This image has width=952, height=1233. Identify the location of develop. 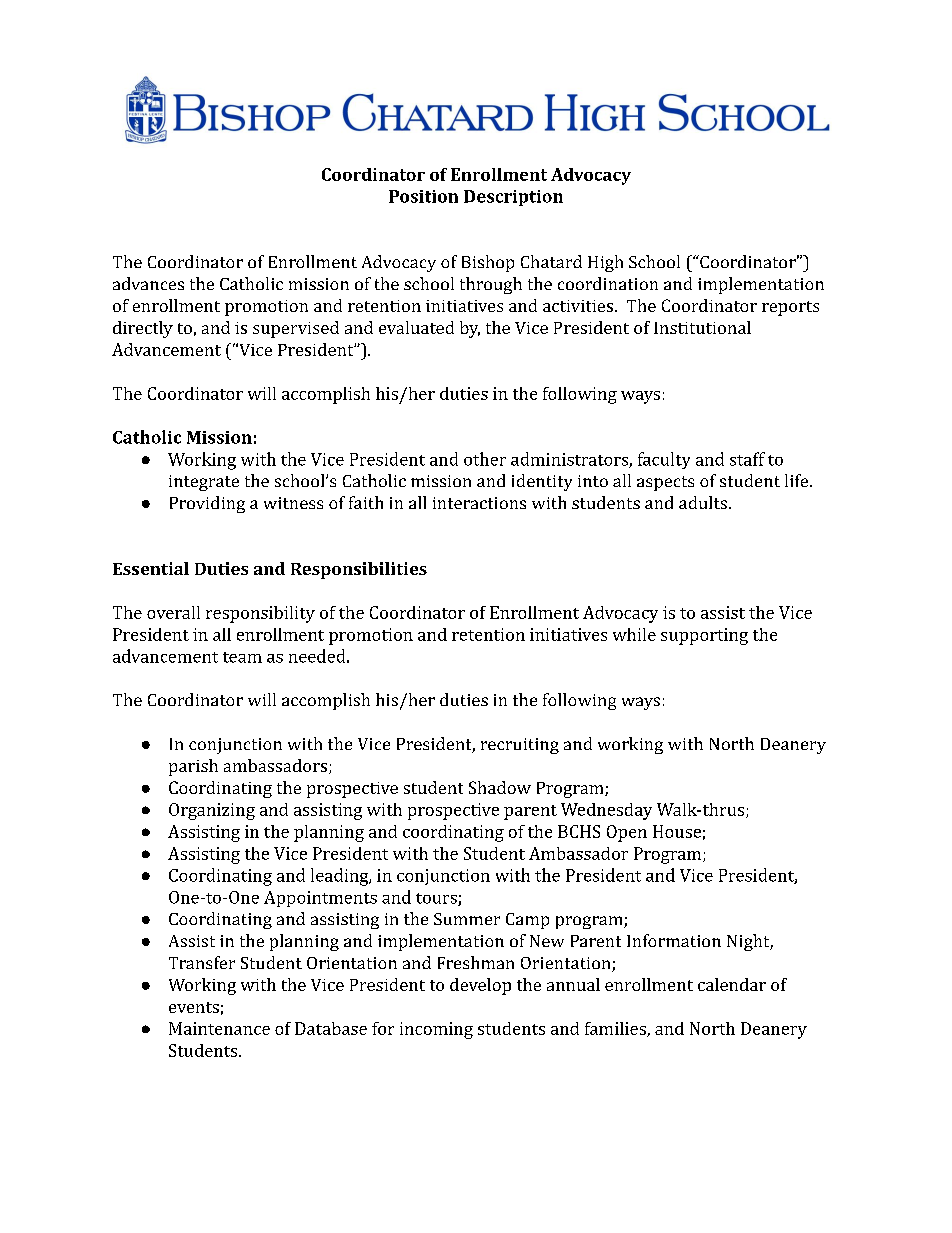
(480, 986).
